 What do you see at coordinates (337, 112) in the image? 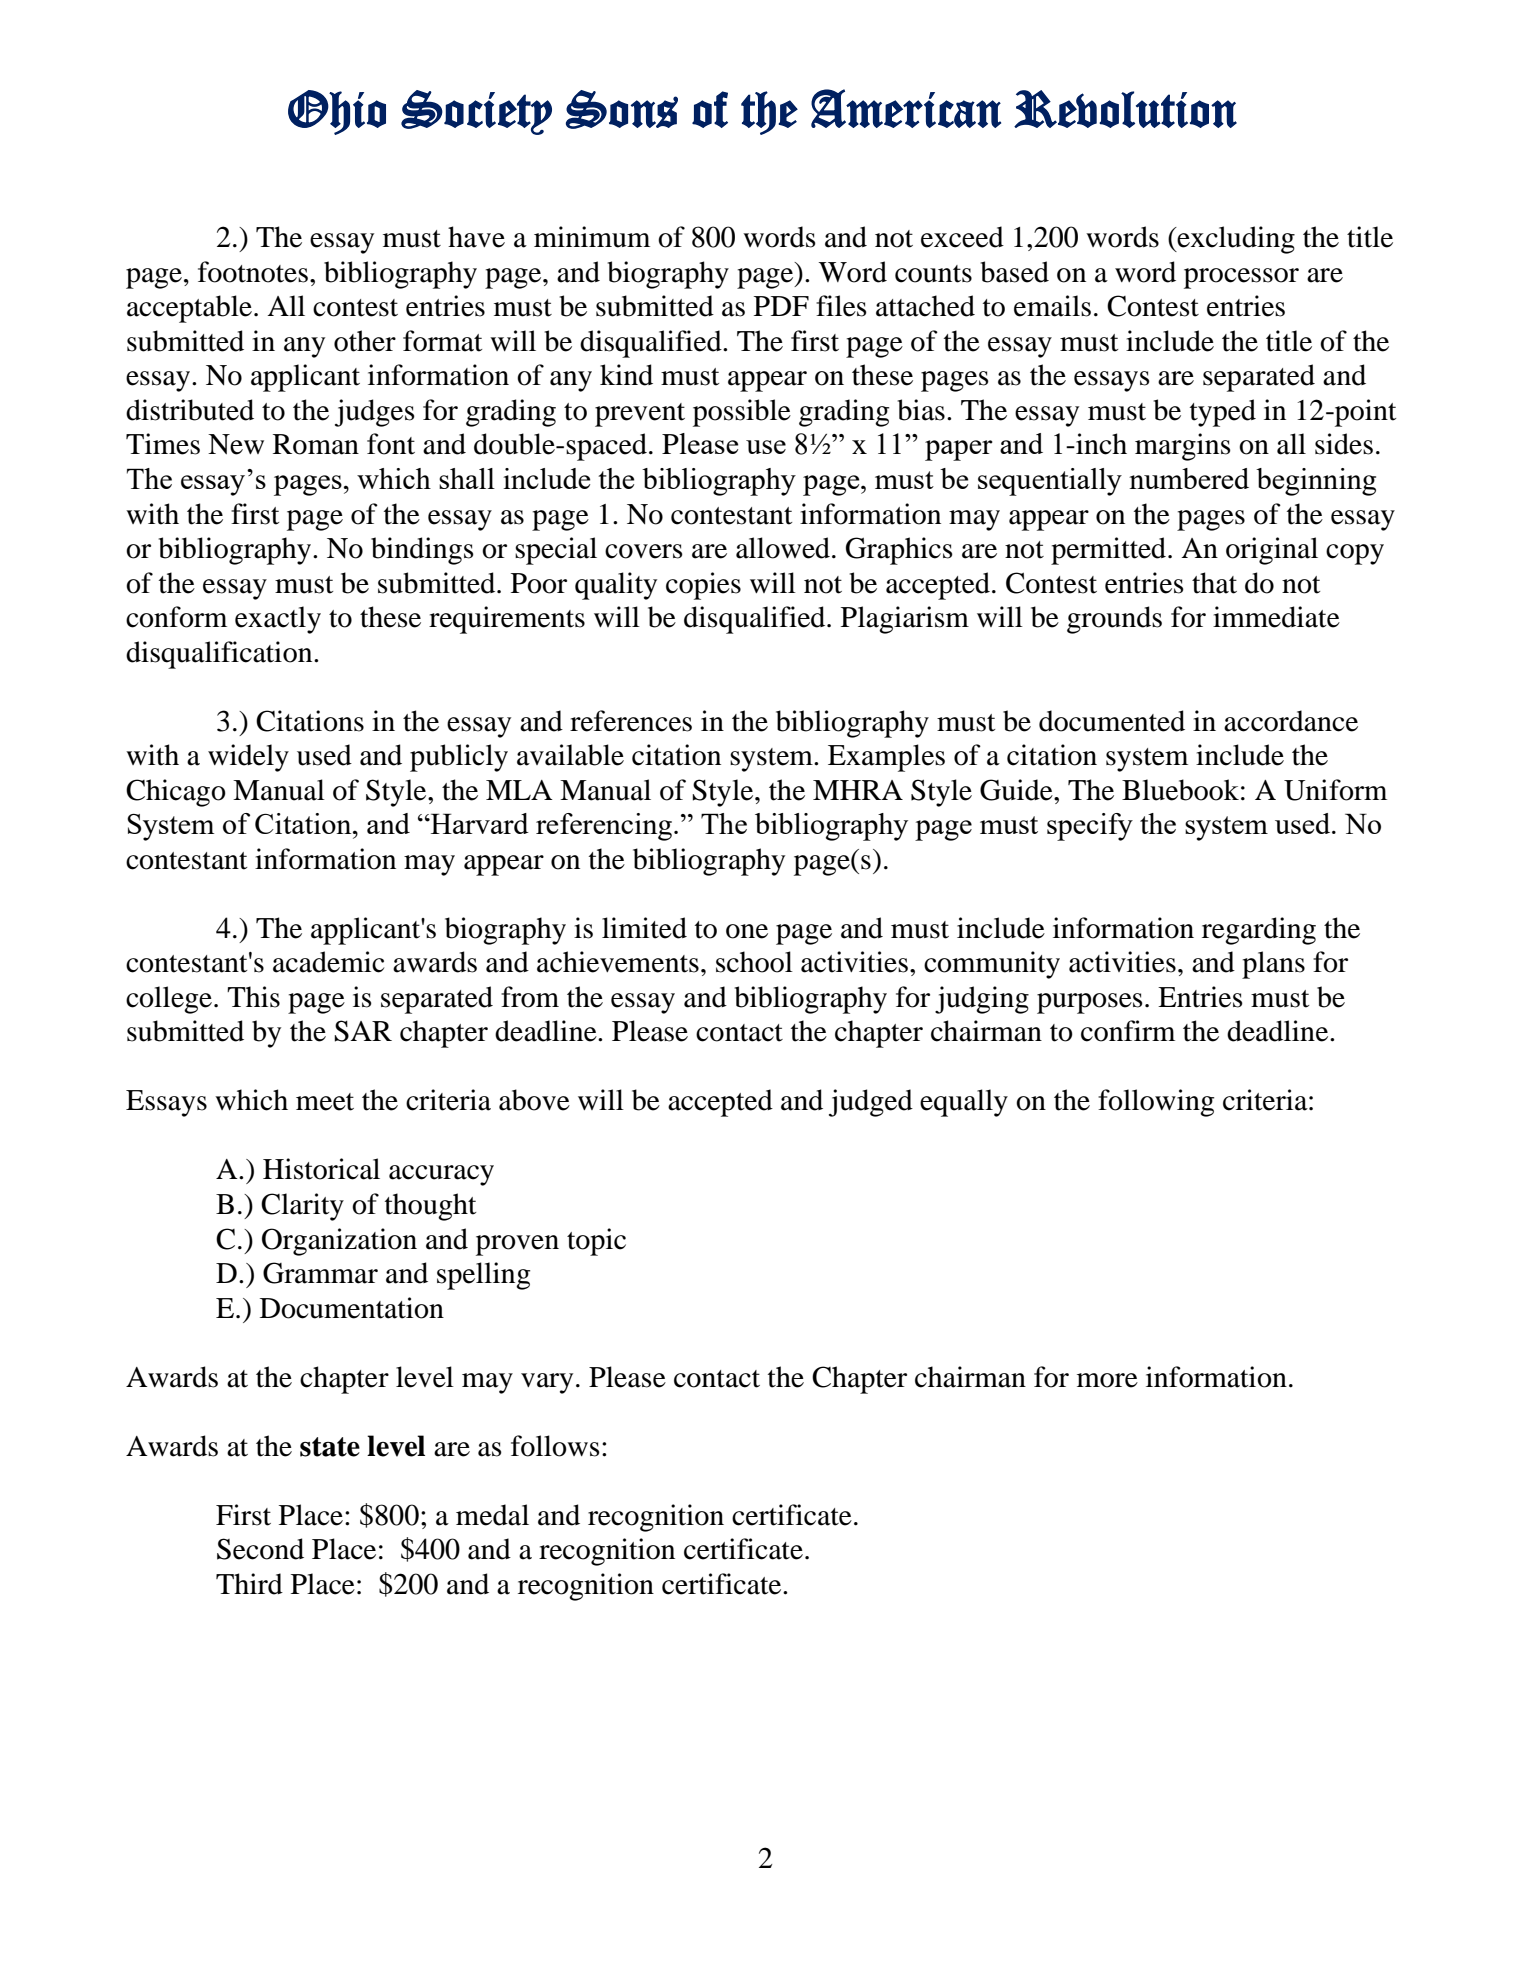
I see `Ohio` at bounding box center [337, 112].
